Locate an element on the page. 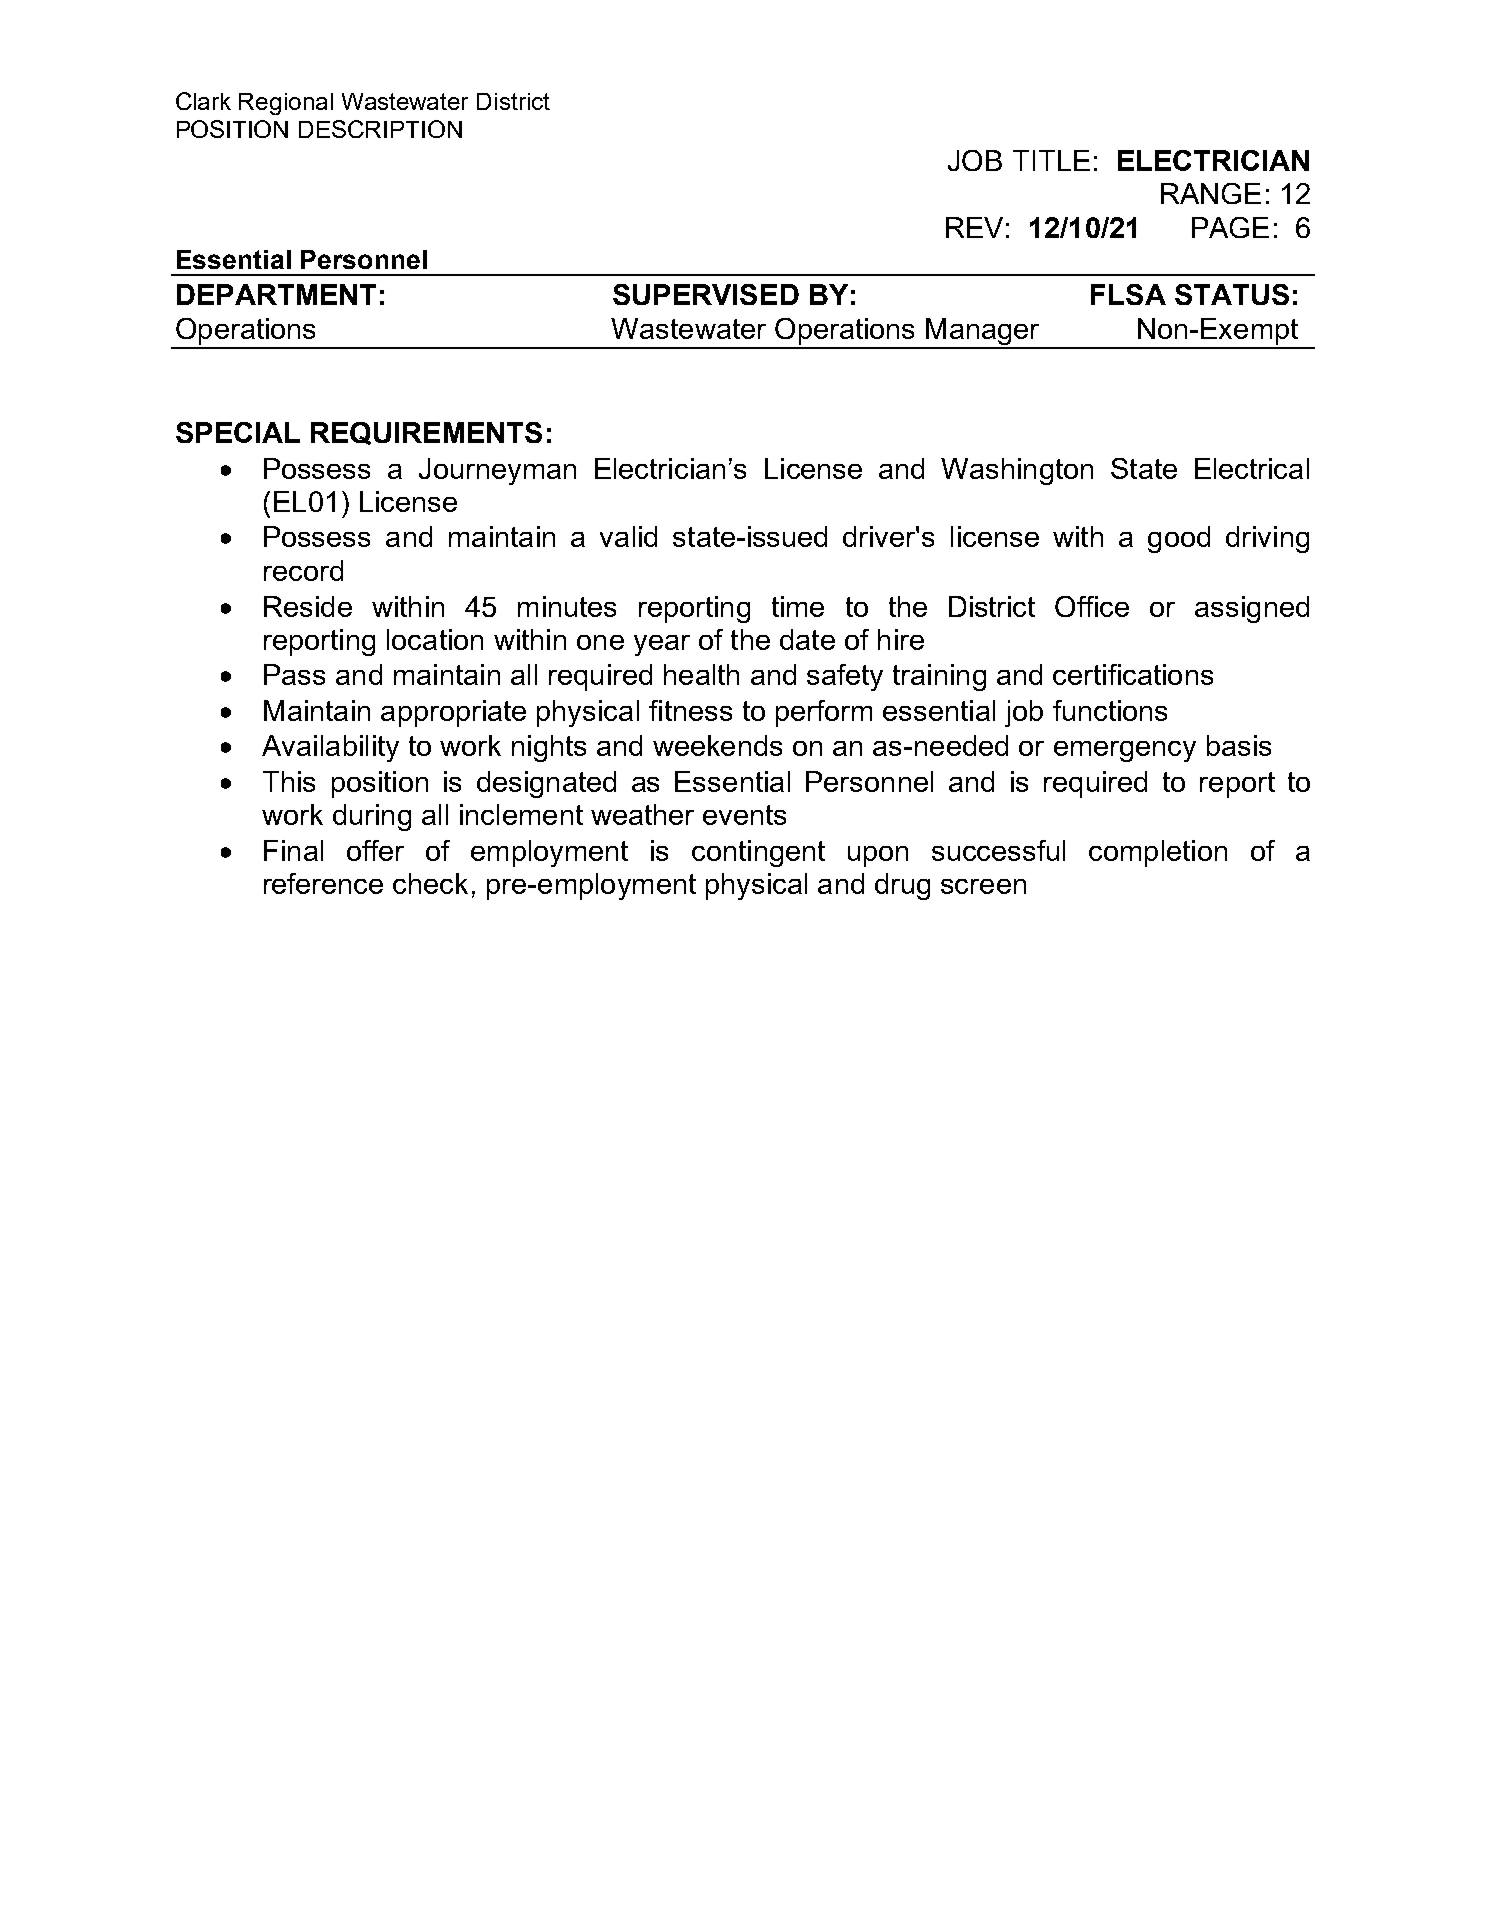 The height and width of the page is (1923, 1486). Final is located at coordinates (293, 850).
